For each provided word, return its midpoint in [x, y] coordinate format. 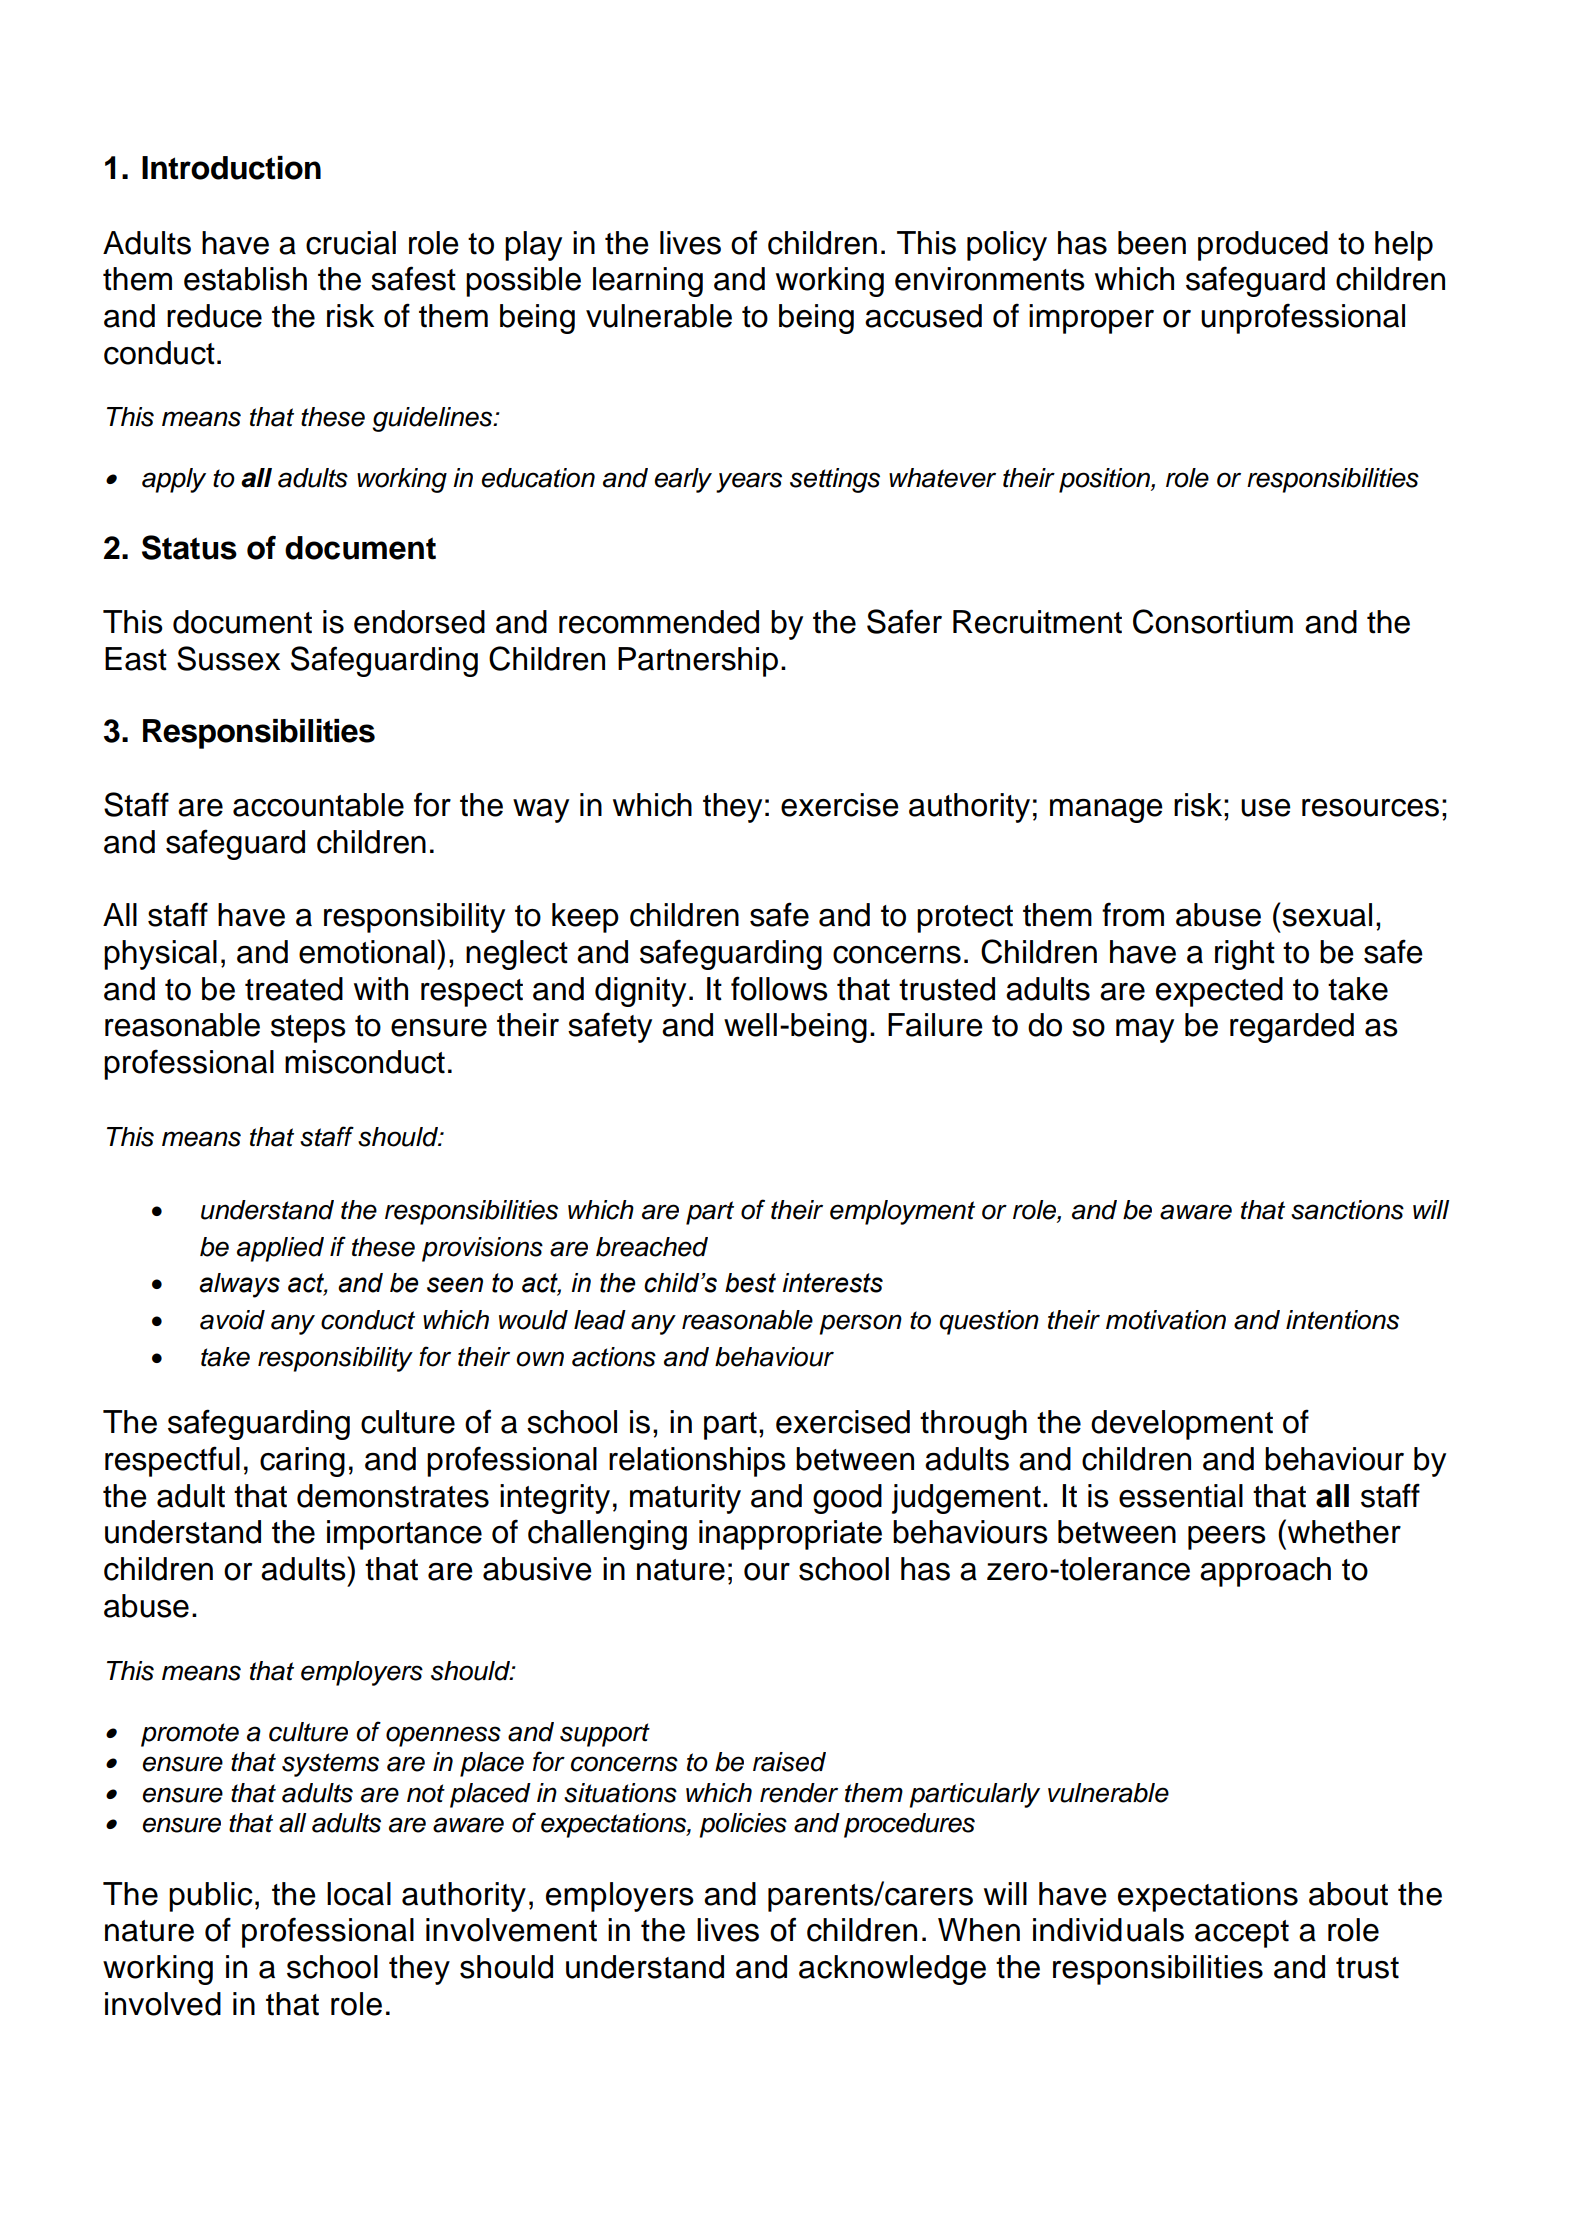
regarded [1292, 1028]
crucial [351, 243]
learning [648, 282]
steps [308, 1029]
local [359, 1894]
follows [779, 988]
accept [1242, 1934]
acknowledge [892, 1970]
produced [1263, 246]
